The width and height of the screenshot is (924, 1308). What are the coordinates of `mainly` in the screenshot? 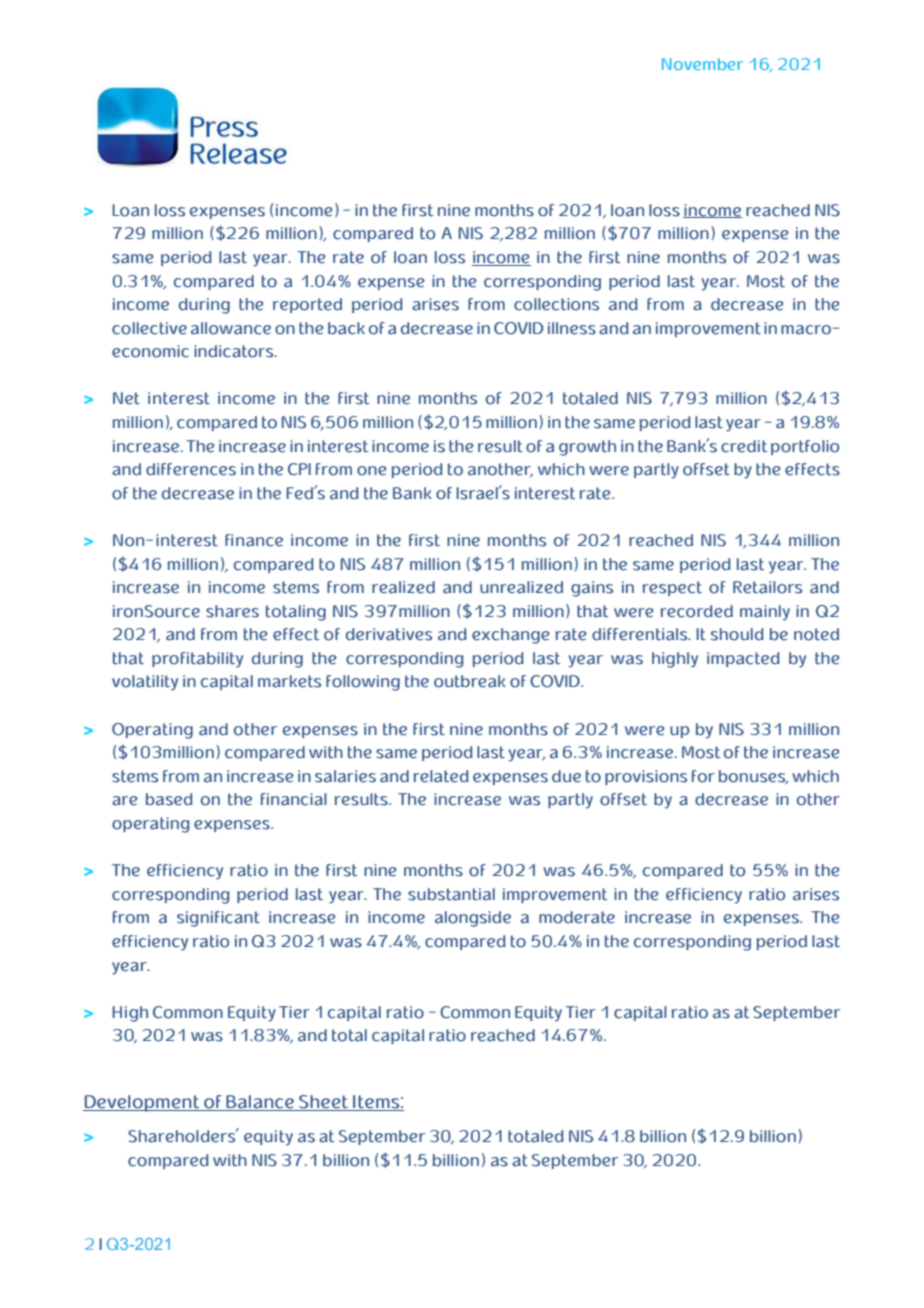 It's located at (765, 613).
